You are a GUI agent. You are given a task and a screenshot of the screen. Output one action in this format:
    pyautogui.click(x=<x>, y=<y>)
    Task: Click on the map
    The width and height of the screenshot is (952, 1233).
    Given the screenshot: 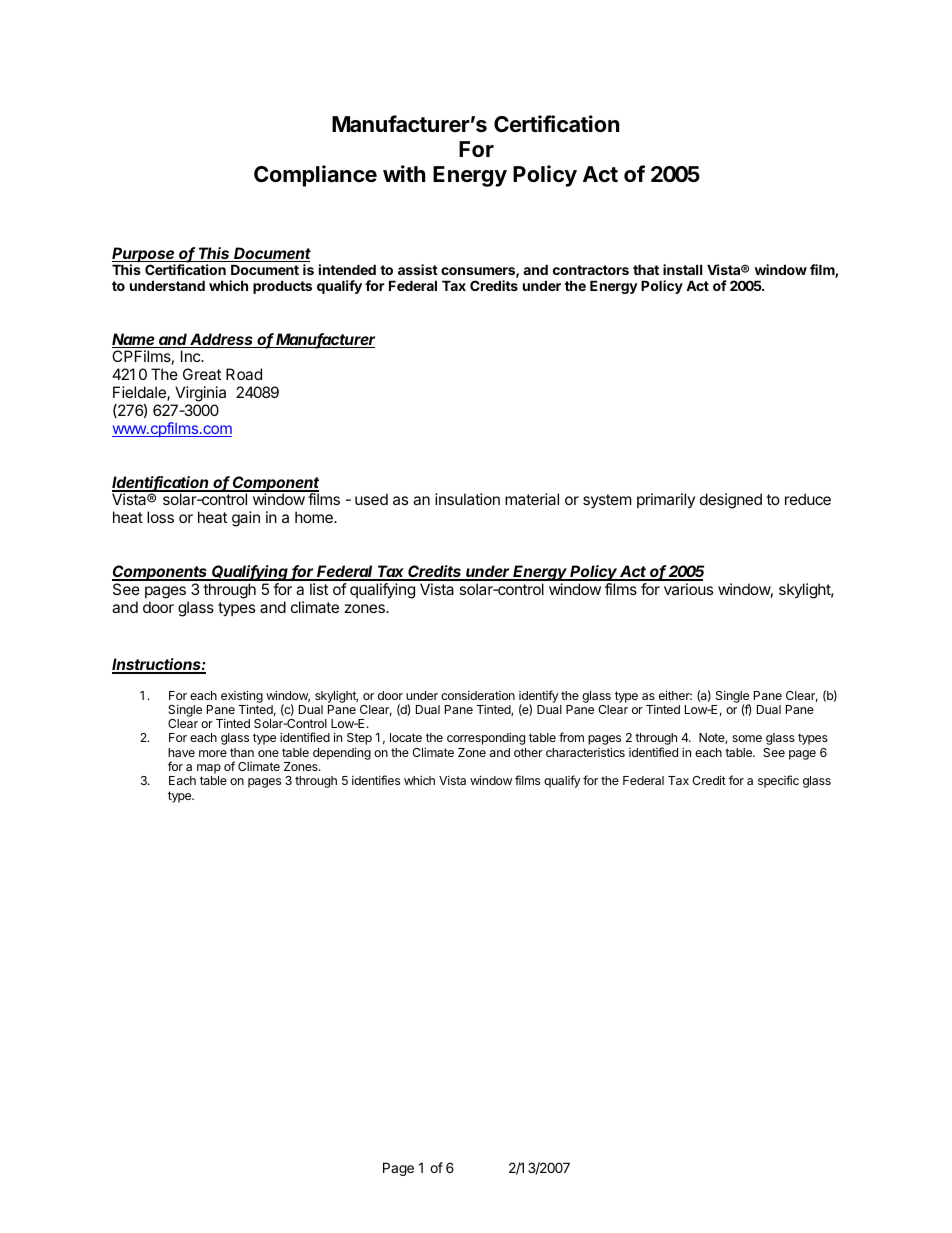 What is the action you would take?
    pyautogui.click(x=209, y=770)
